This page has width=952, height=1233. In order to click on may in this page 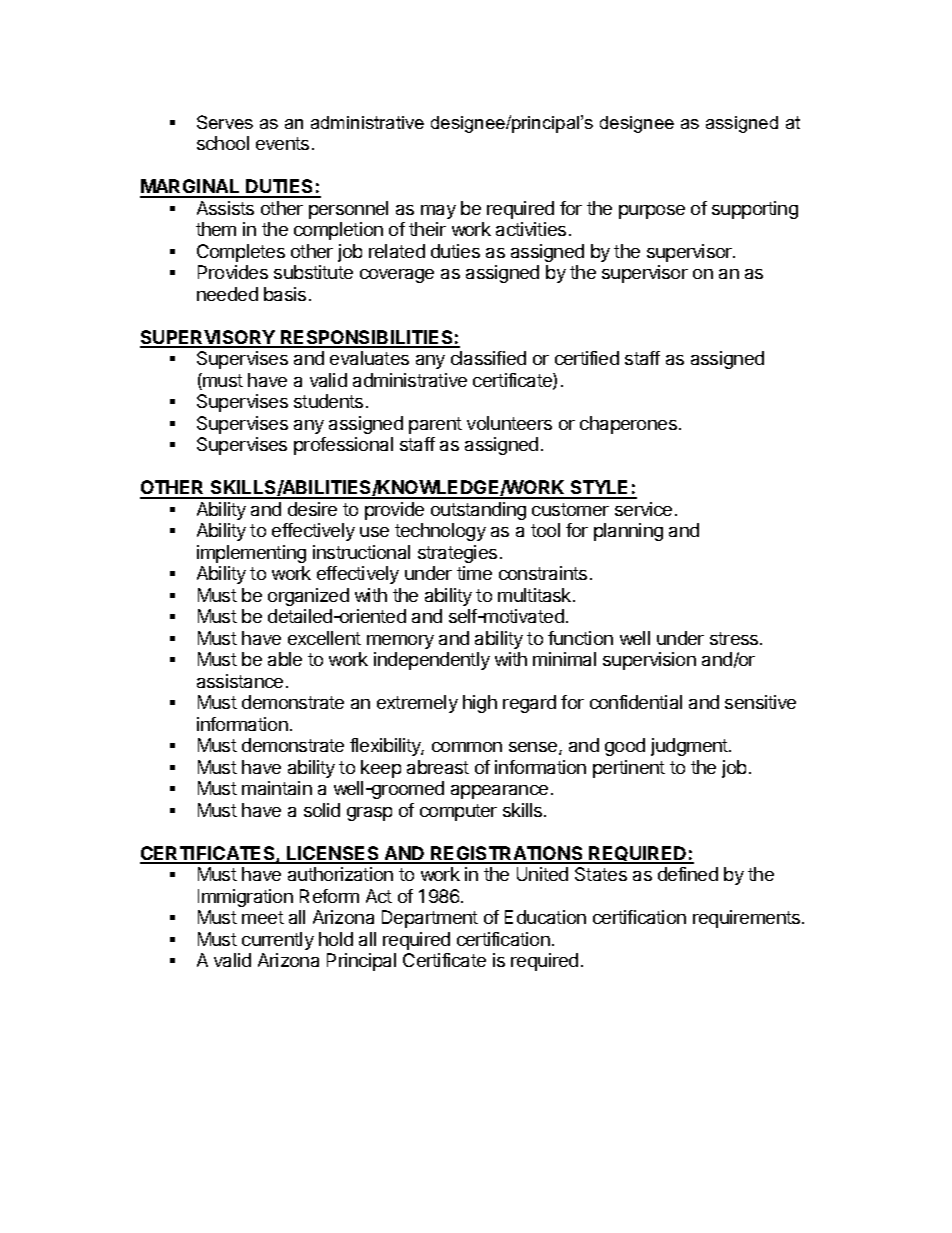, I will do `click(438, 212)`.
